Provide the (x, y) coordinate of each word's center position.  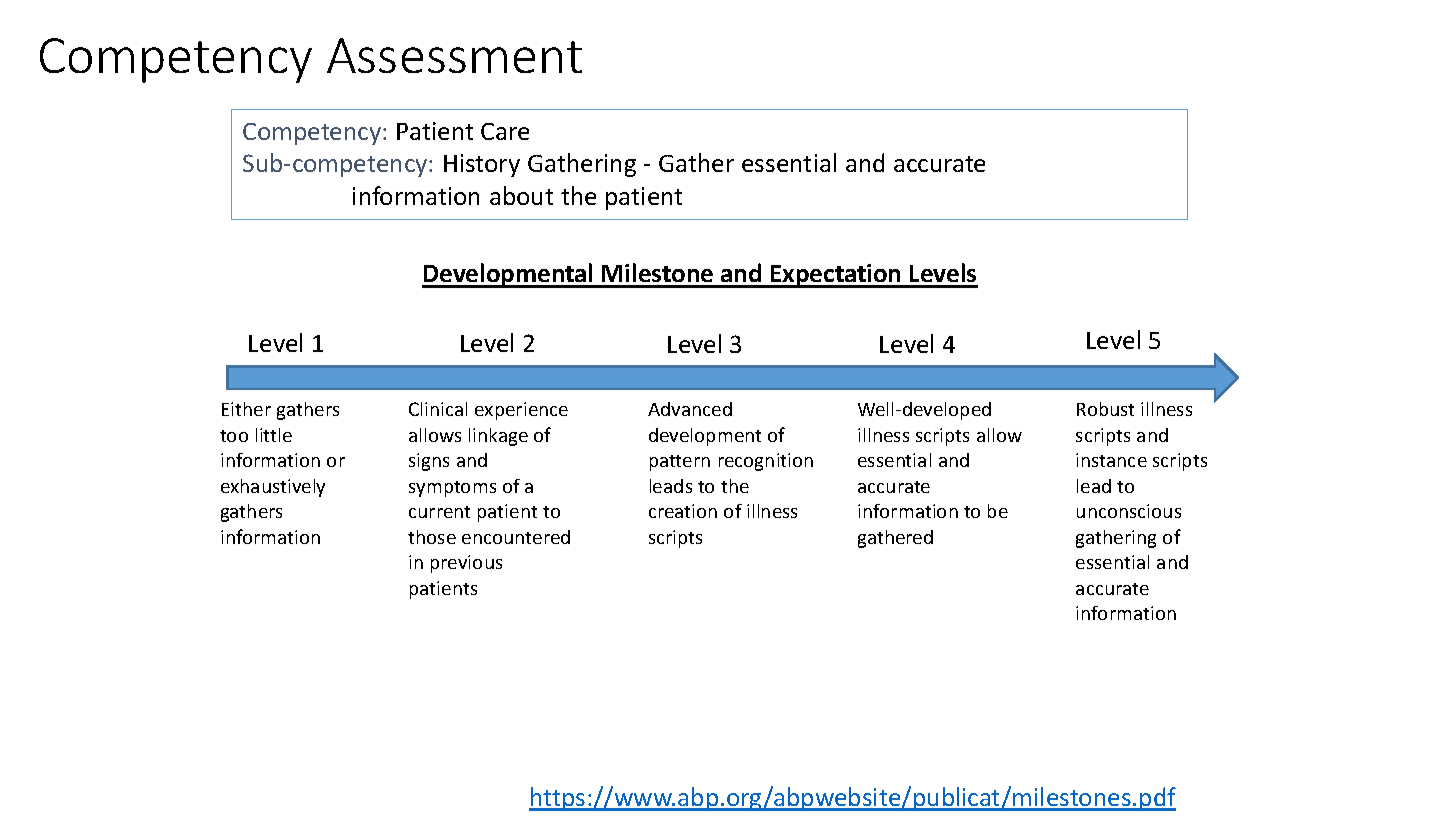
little (274, 435)
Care (505, 131)
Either (246, 409)
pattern (680, 463)
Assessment (454, 55)
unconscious (1129, 511)
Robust (1105, 409)
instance (1111, 460)
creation (683, 511)
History (482, 165)
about (521, 195)
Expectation (836, 276)
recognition (766, 462)
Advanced (690, 409)
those (432, 537)
